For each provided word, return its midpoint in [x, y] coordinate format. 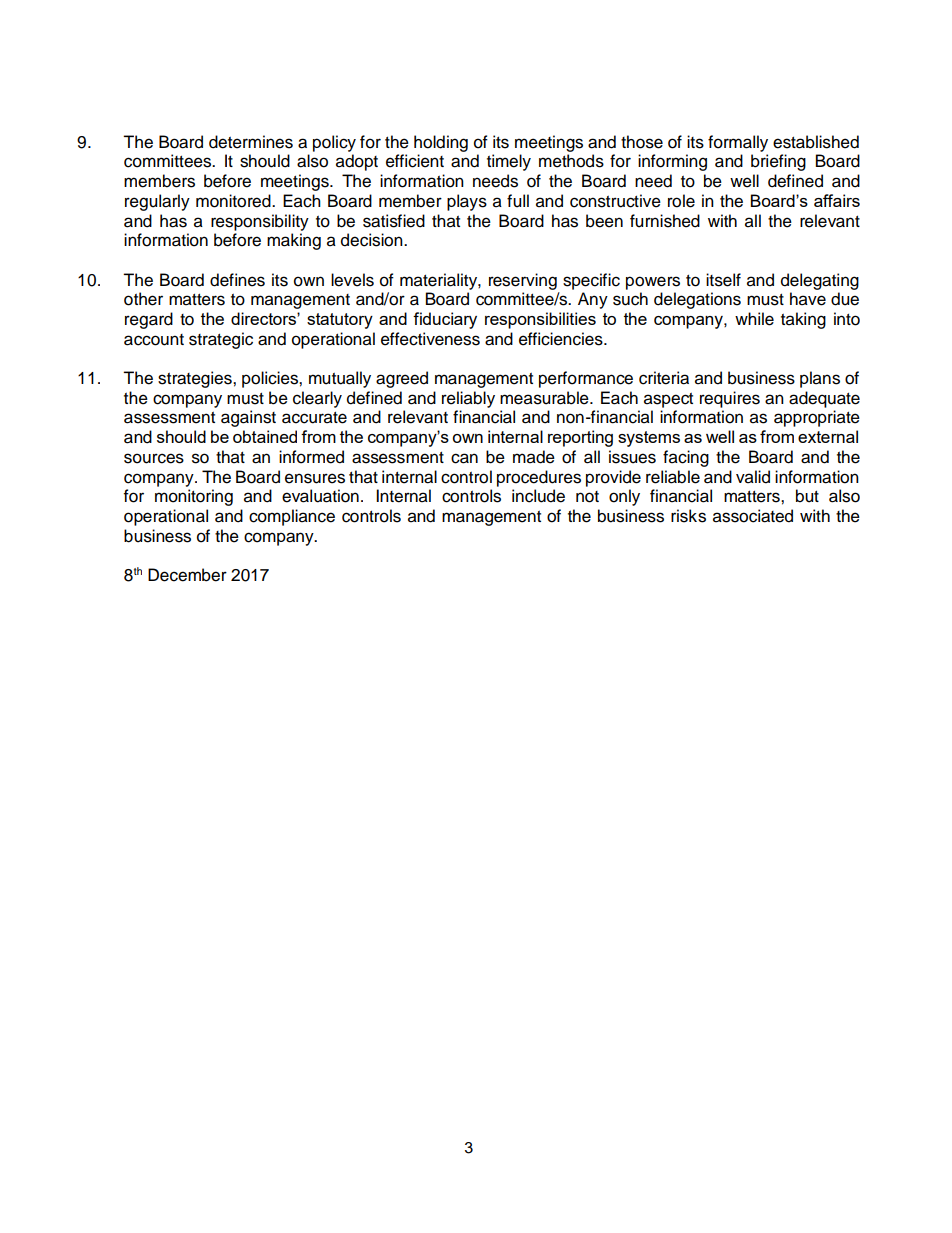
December [187, 575]
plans [820, 379]
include [538, 496]
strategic [221, 340]
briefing [778, 162]
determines [251, 142]
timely [509, 162]
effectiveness [430, 339]
